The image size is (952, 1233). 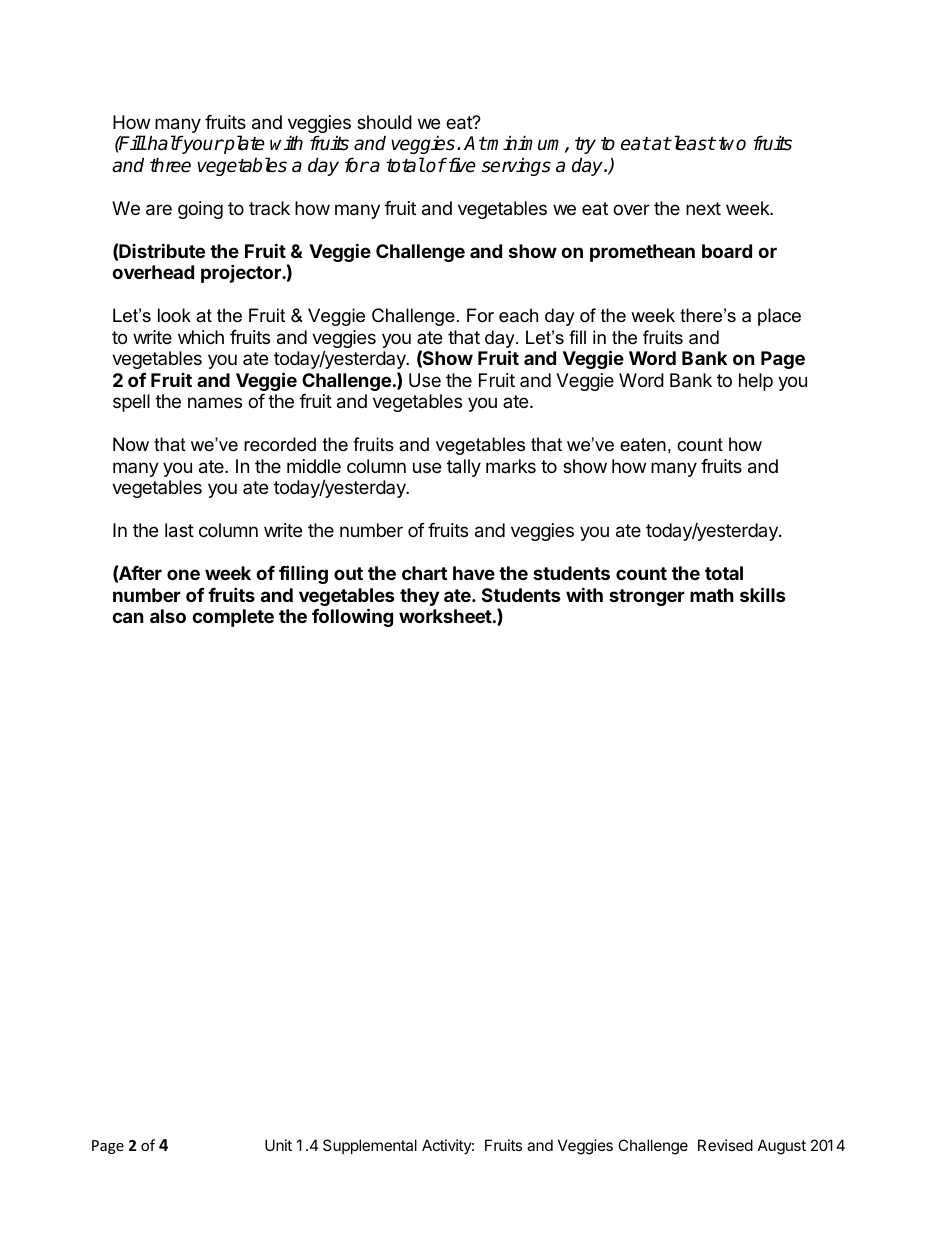 I want to click on Unit, so click(x=278, y=1145).
